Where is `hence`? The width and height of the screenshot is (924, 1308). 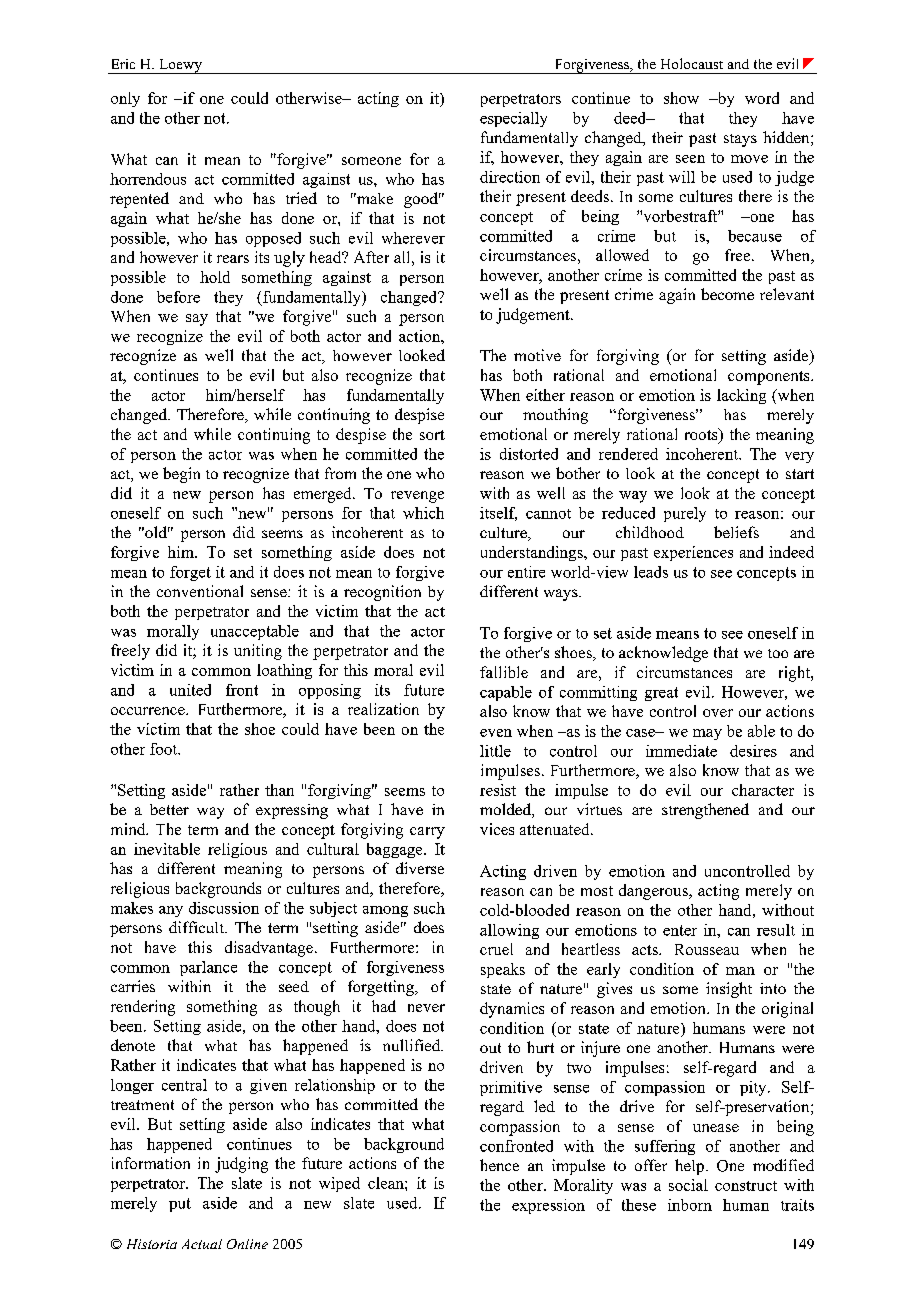 hence is located at coordinates (499, 1165).
